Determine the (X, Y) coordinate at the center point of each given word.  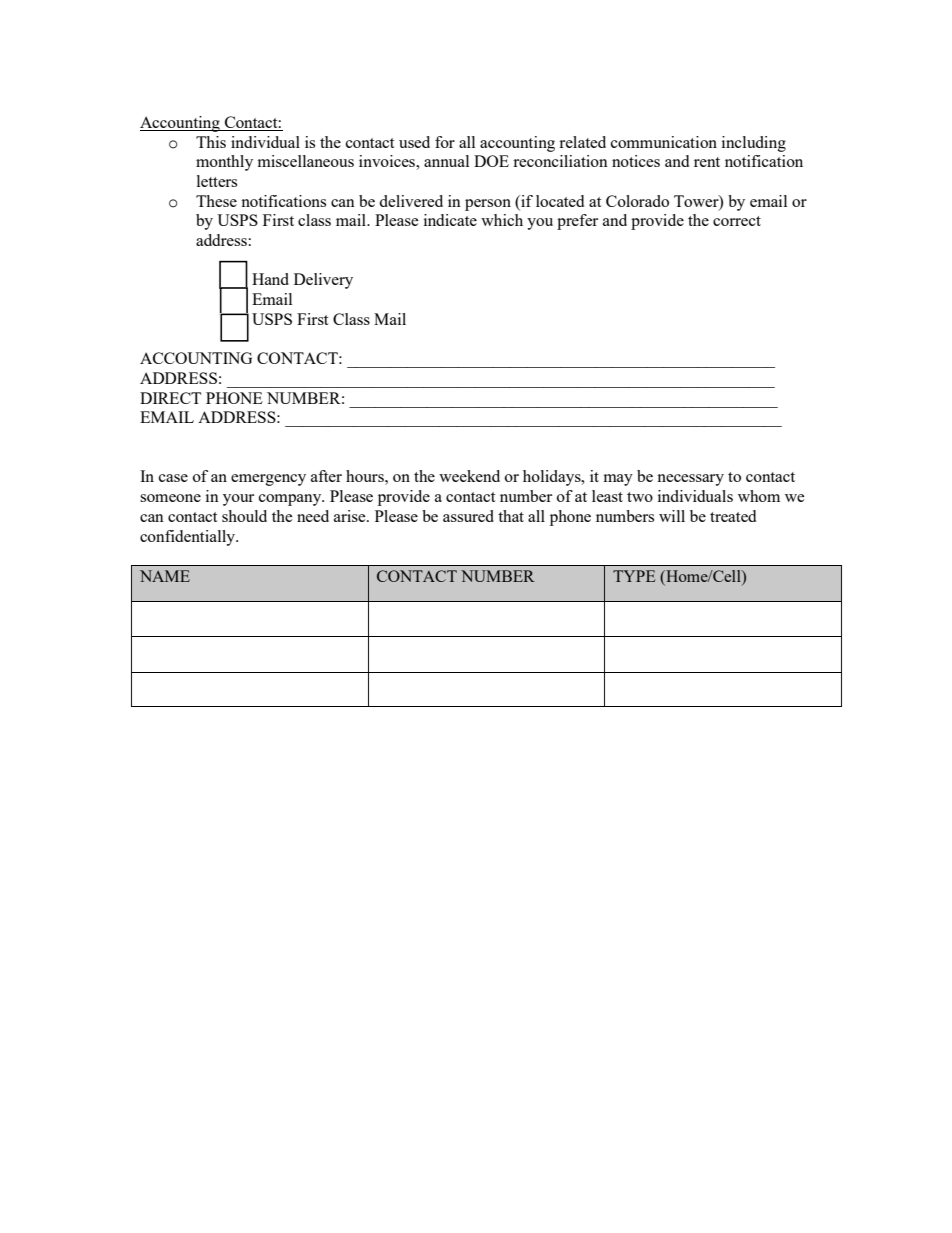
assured (468, 516)
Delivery (323, 281)
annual (446, 161)
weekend (469, 476)
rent (707, 162)
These (216, 201)
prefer (577, 222)
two (640, 497)
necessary (690, 480)
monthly (224, 163)
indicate (450, 220)
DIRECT (170, 398)
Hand (270, 279)
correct (737, 221)
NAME (165, 576)
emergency (268, 480)
